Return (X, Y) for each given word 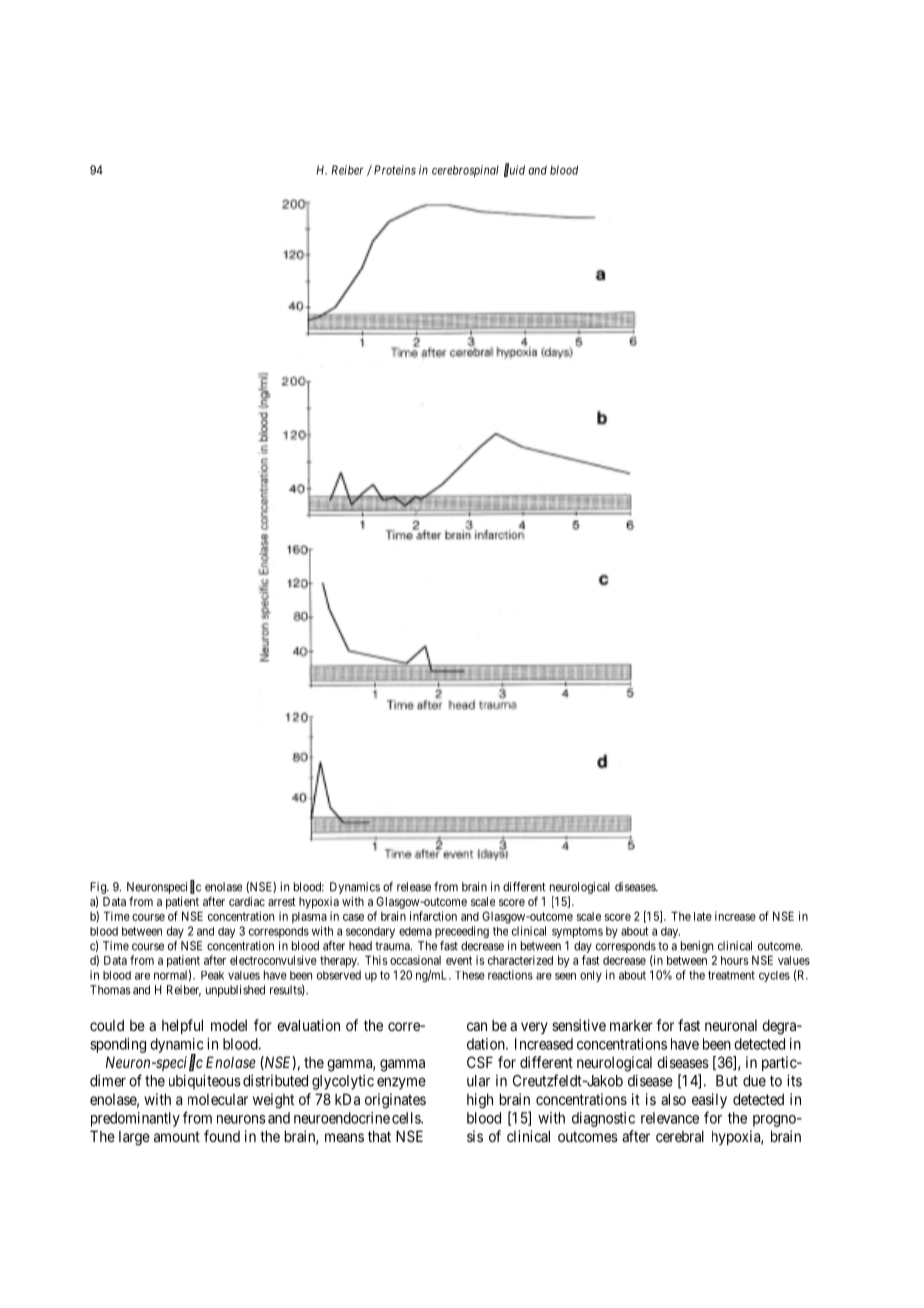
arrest (282, 901)
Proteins (395, 170)
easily (709, 1100)
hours (734, 960)
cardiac (247, 901)
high (480, 1101)
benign (697, 947)
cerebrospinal (465, 171)
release (414, 887)
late (703, 916)
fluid (514, 170)
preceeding (462, 932)
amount (177, 1136)
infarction (433, 916)
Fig (99, 889)
